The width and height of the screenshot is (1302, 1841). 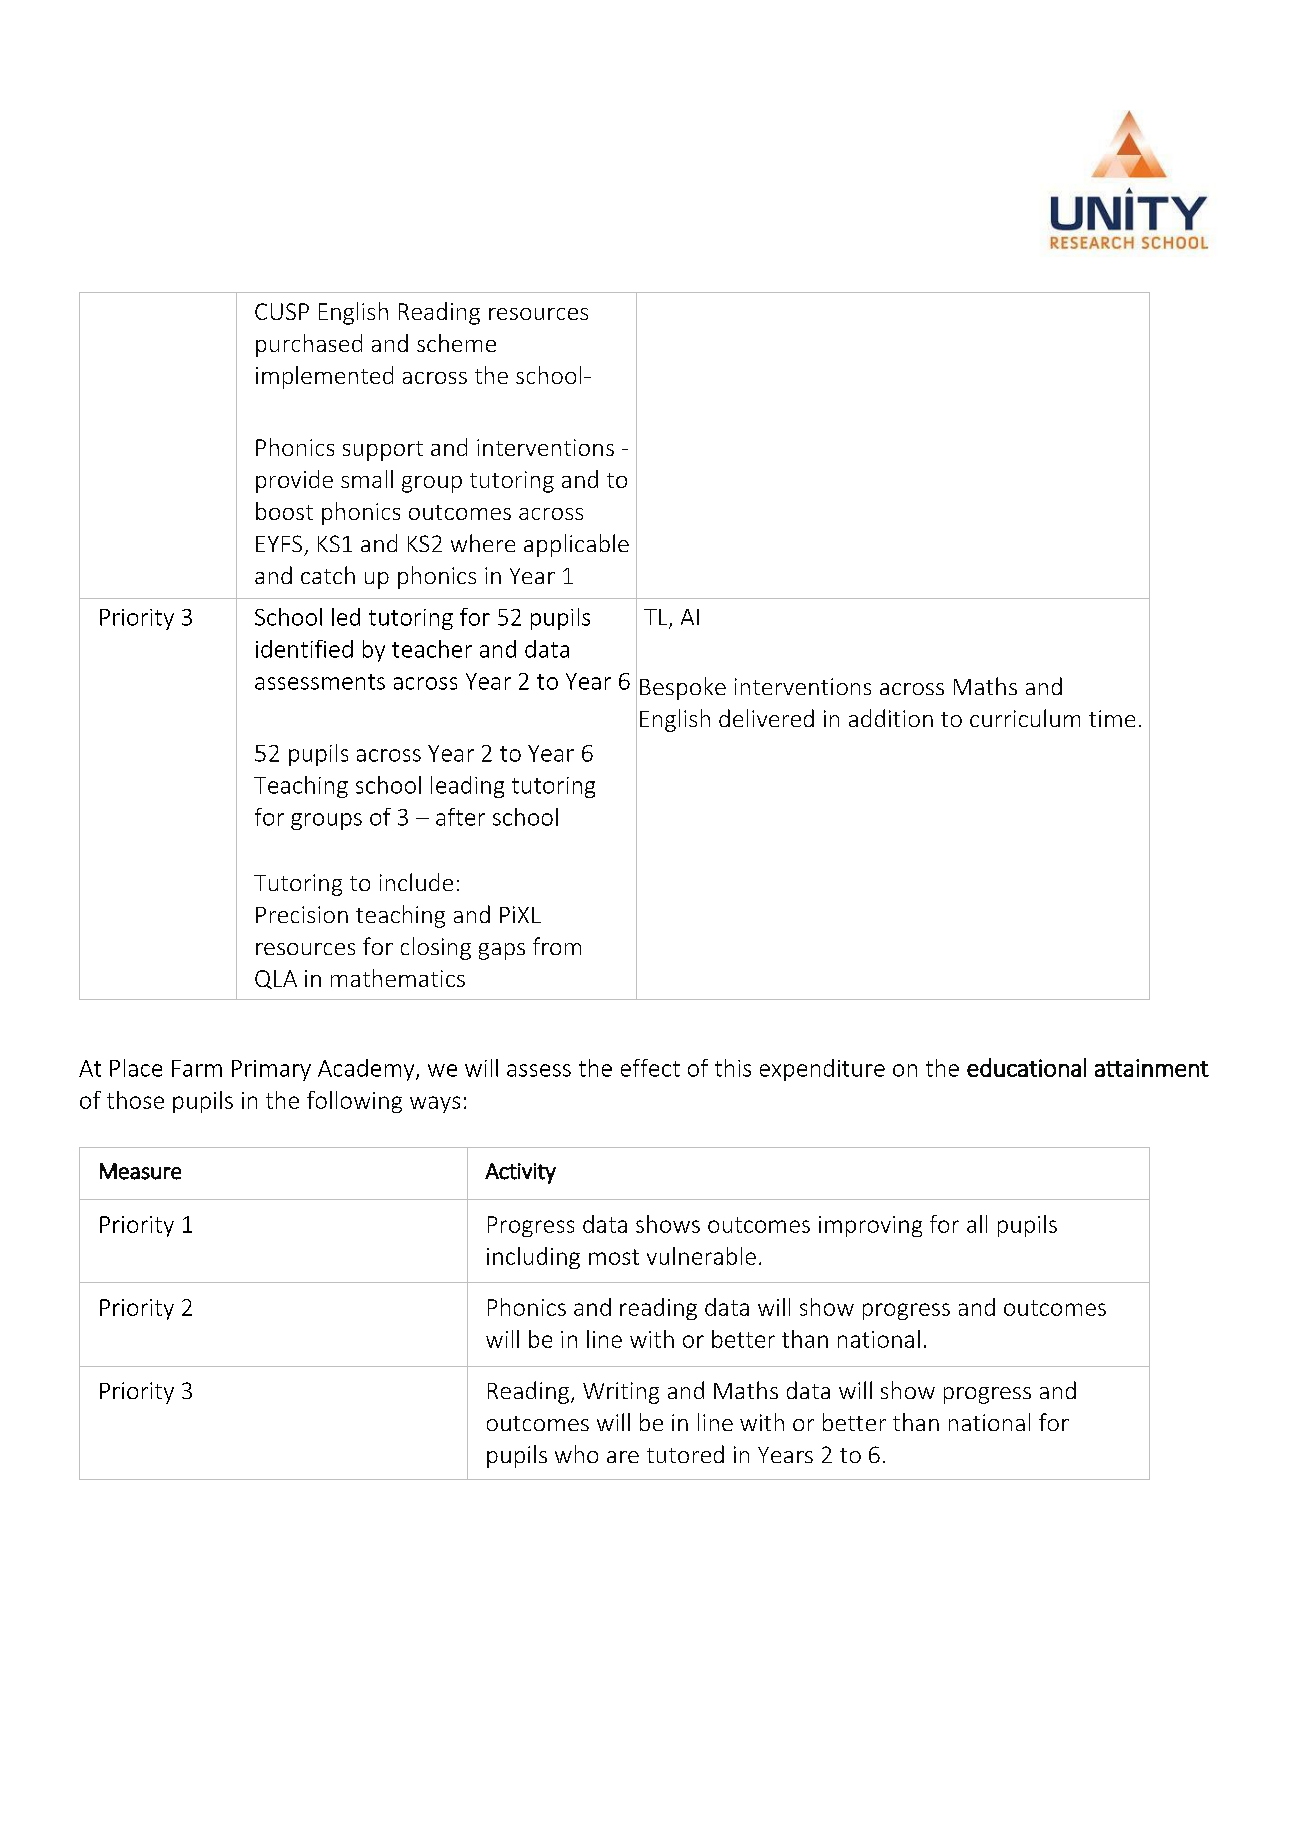 What do you see at coordinates (1025, 718) in the screenshot?
I see `curriculum` at bounding box center [1025, 718].
